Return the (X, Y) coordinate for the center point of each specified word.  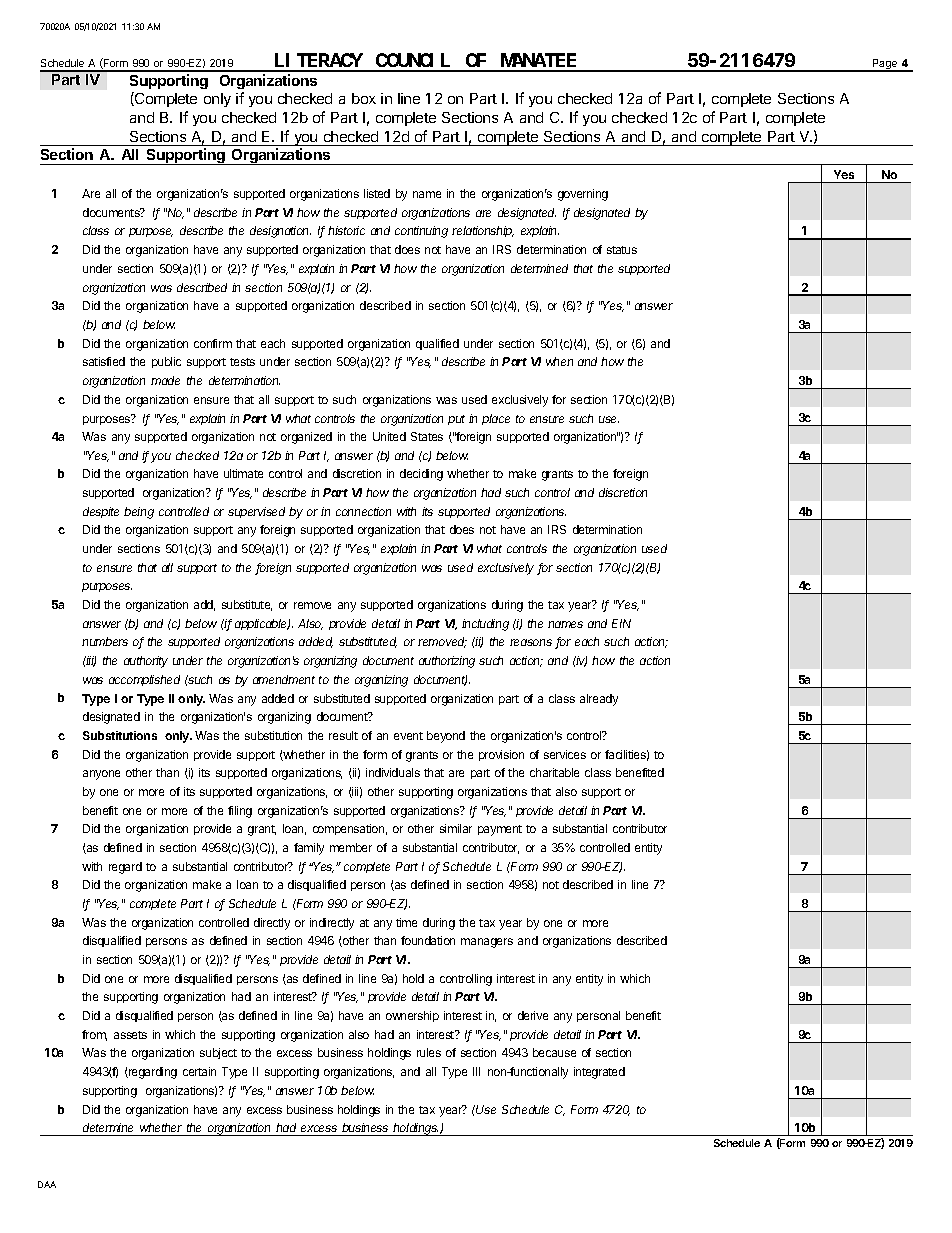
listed (377, 193)
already (599, 700)
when (559, 361)
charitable (554, 772)
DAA (47, 1184)
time (406, 922)
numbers (105, 641)
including (485, 625)
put (456, 420)
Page (885, 65)
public (166, 362)
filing (240, 812)
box (364, 98)
